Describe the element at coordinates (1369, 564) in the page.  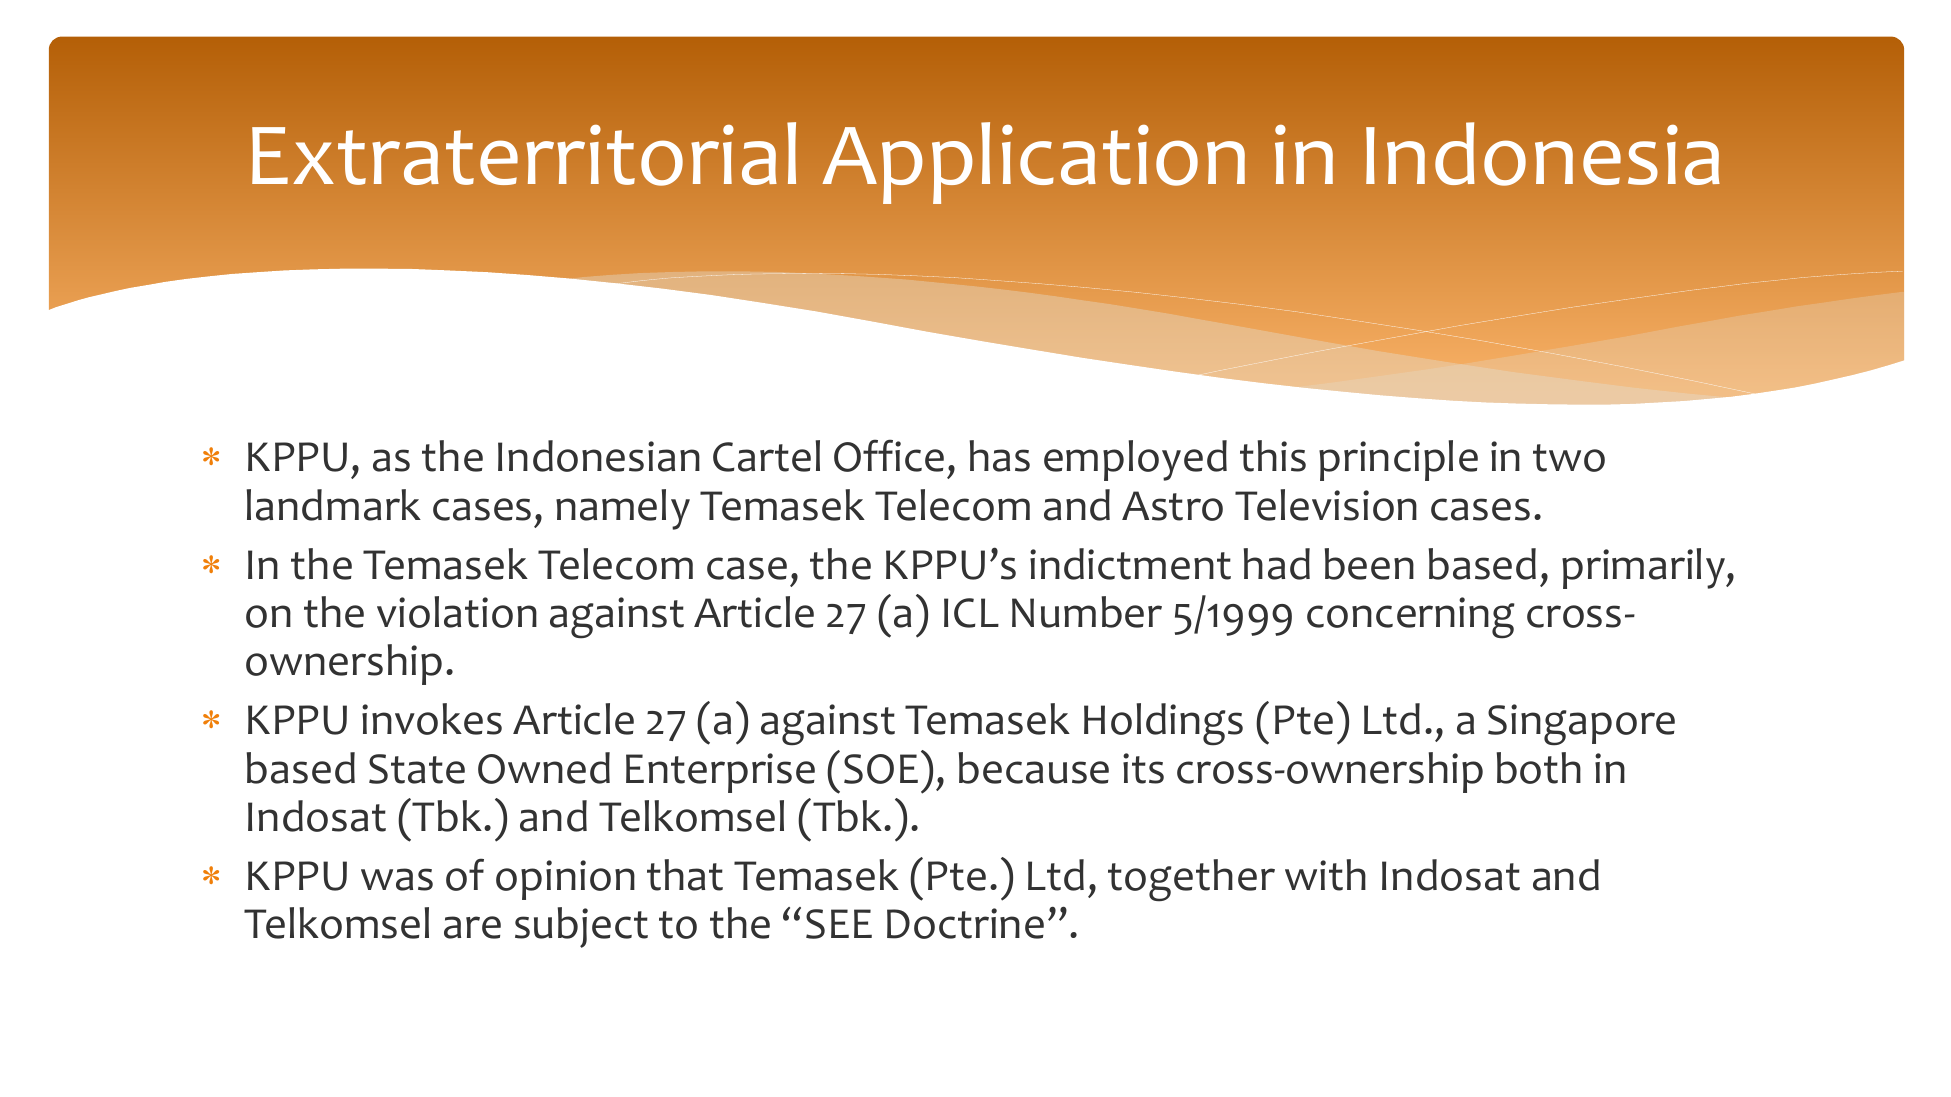
I see `been` at that location.
